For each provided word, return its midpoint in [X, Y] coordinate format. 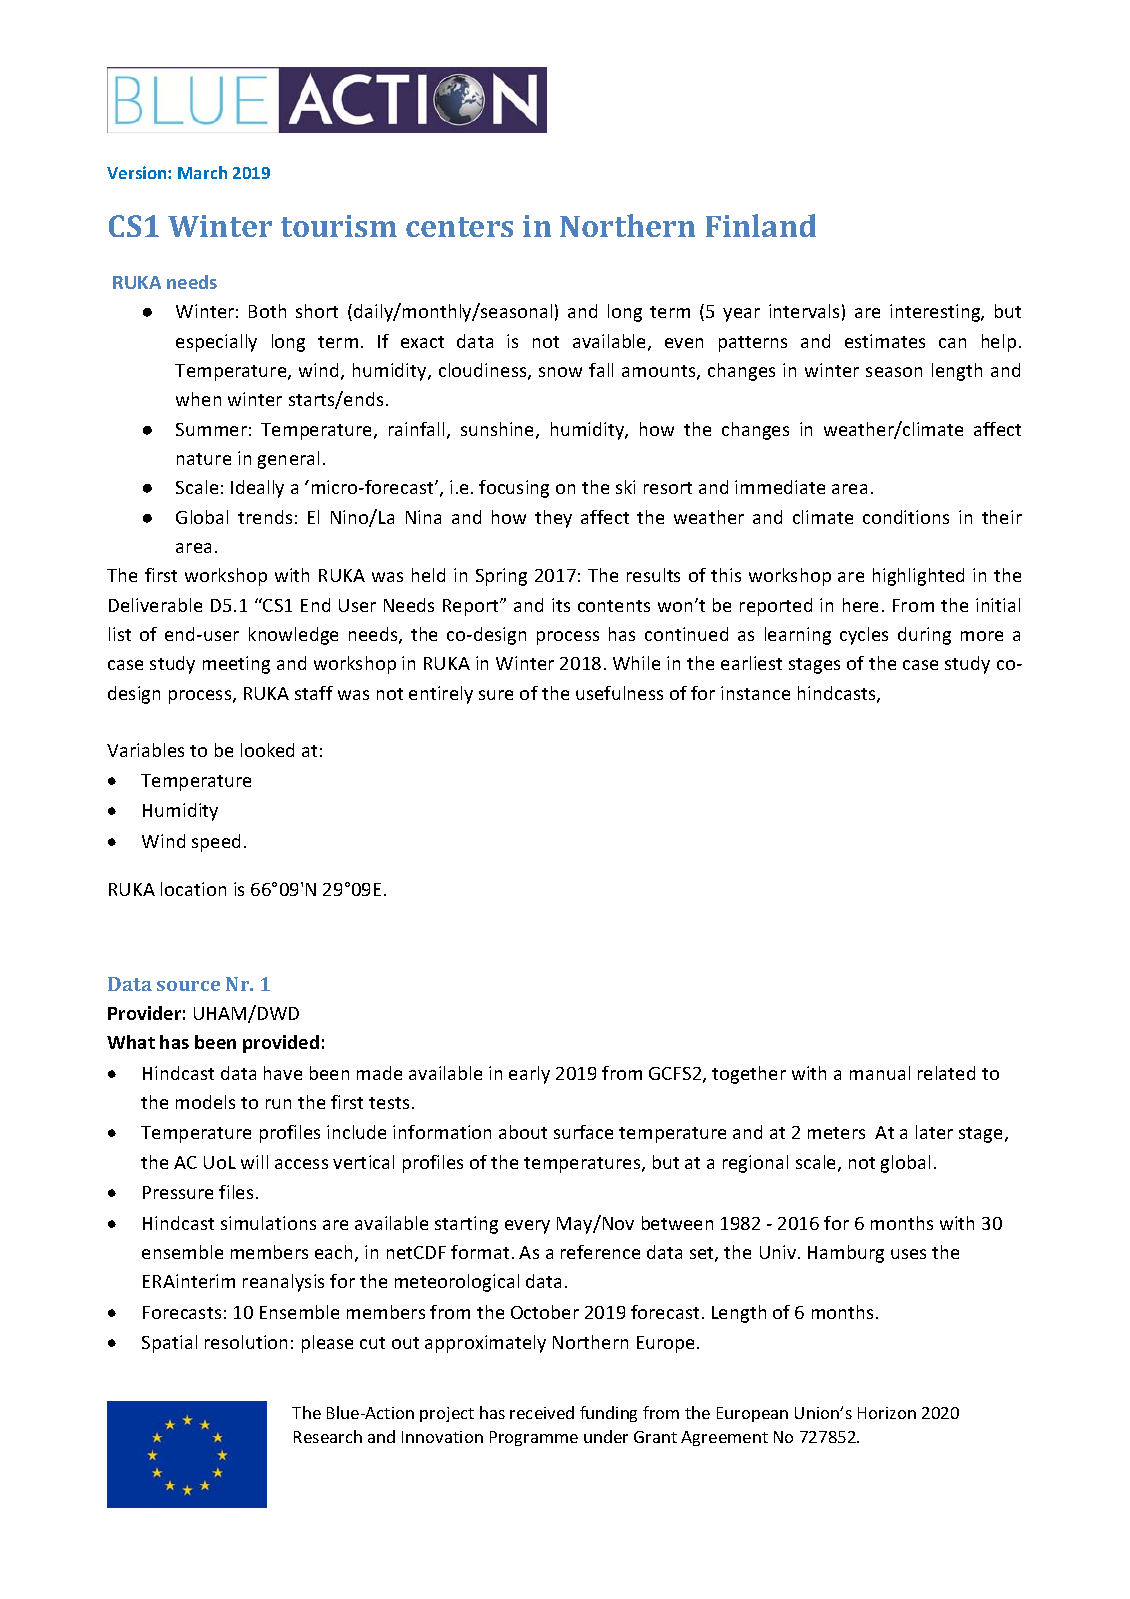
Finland [761, 225]
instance [755, 693]
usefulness [619, 693]
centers [459, 227]
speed [216, 843]
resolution [246, 1342]
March [202, 172]
